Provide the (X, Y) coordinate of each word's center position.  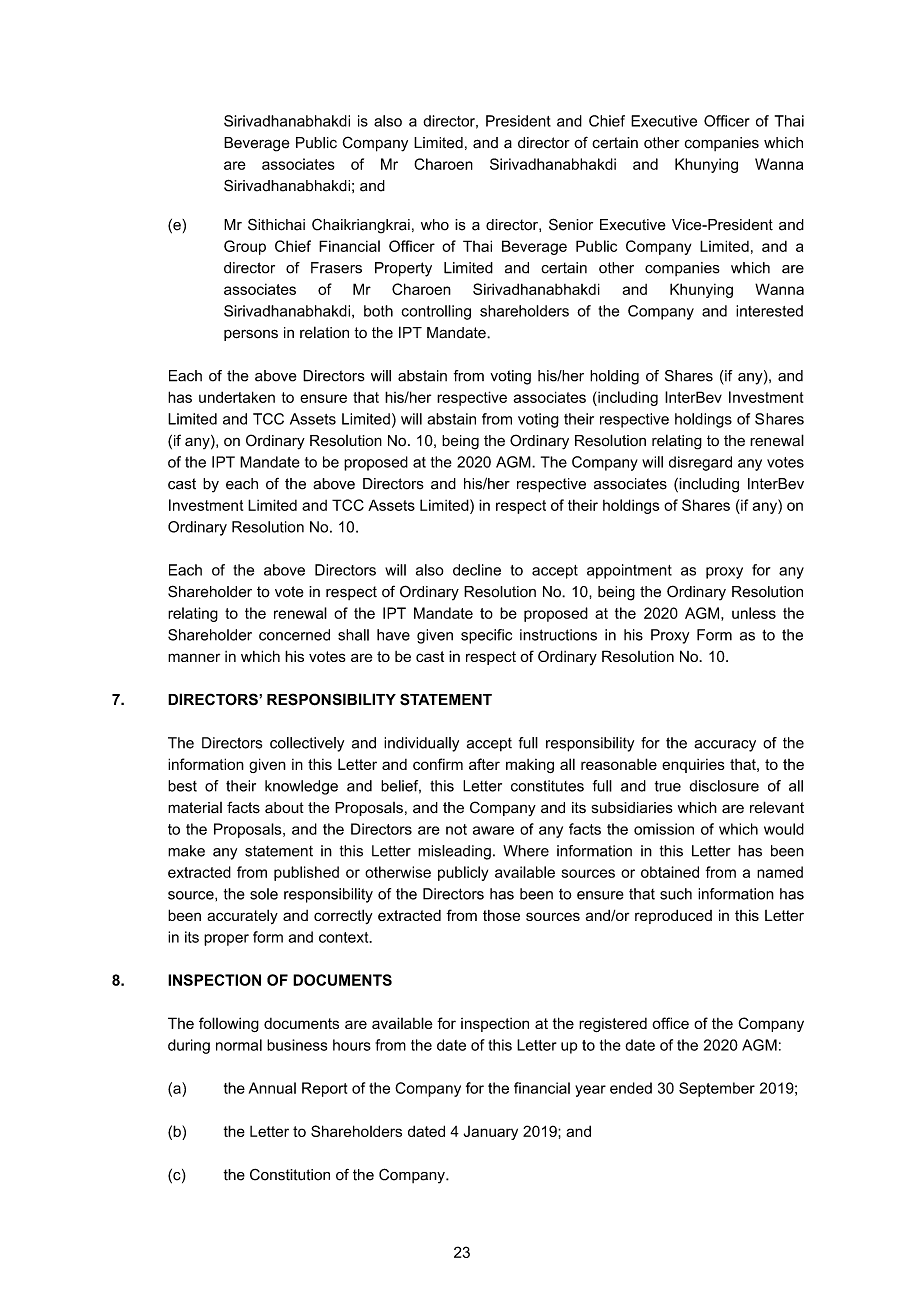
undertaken (237, 397)
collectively (307, 744)
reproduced (673, 917)
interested (769, 311)
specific (486, 636)
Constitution (290, 1175)
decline (477, 570)
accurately (242, 916)
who (435, 225)
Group (245, 247)
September (717, 1089)
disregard (700, 463)
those (501, 915)
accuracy (725, 746)
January (490, 1133)
